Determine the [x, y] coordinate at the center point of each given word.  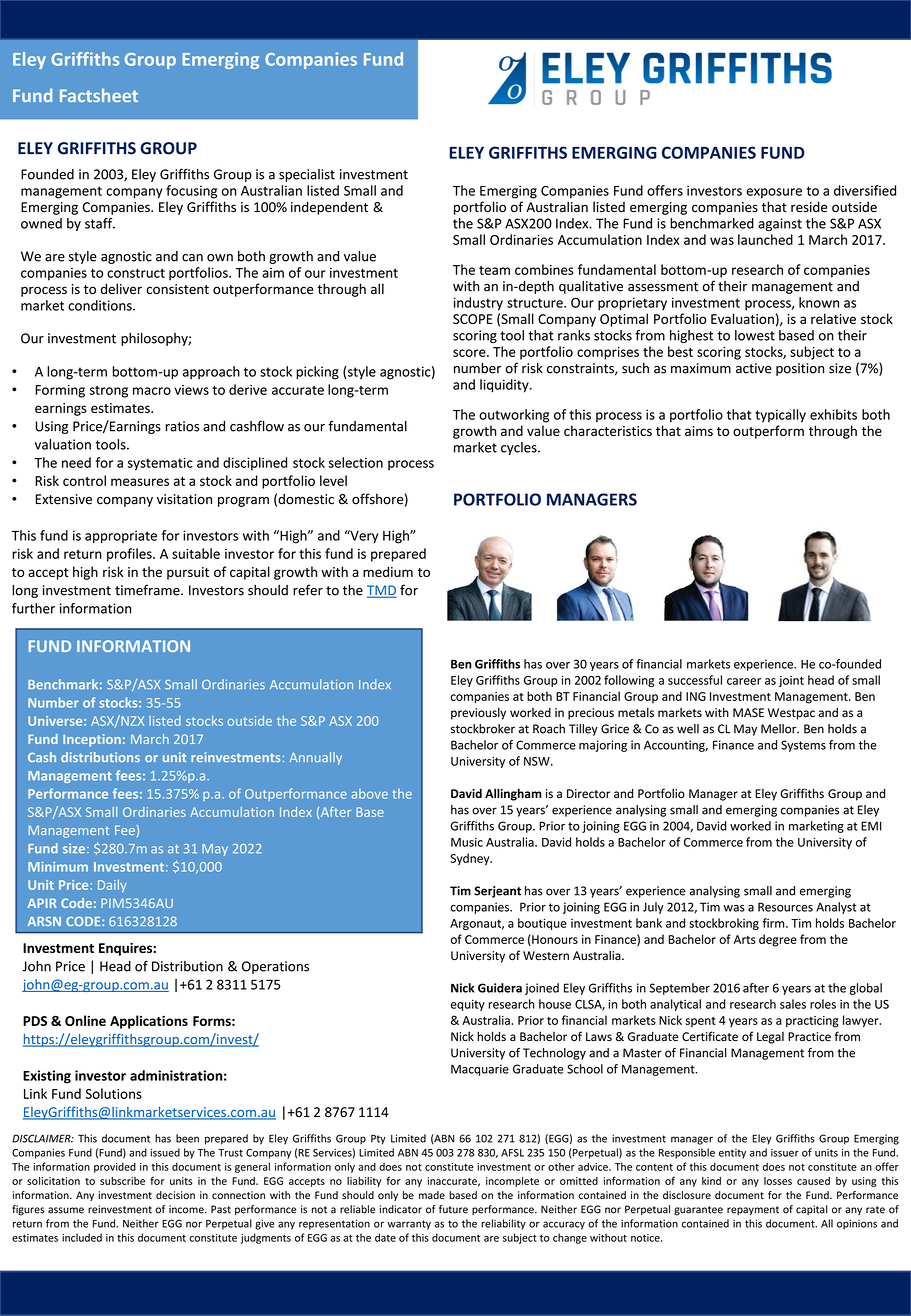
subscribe [122, 1181]
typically [780, 416]
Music [467, 842]
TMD [382, 591]
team [494, 270]
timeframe [148, 590]
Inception [92, 740]
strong [109, 392]
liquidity [505, 386]
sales [793, 1004]
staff [100, 223]
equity [468, 1005]
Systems [803, 746]
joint [791, 681]
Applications [149, 1022]
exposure [774, 193]
